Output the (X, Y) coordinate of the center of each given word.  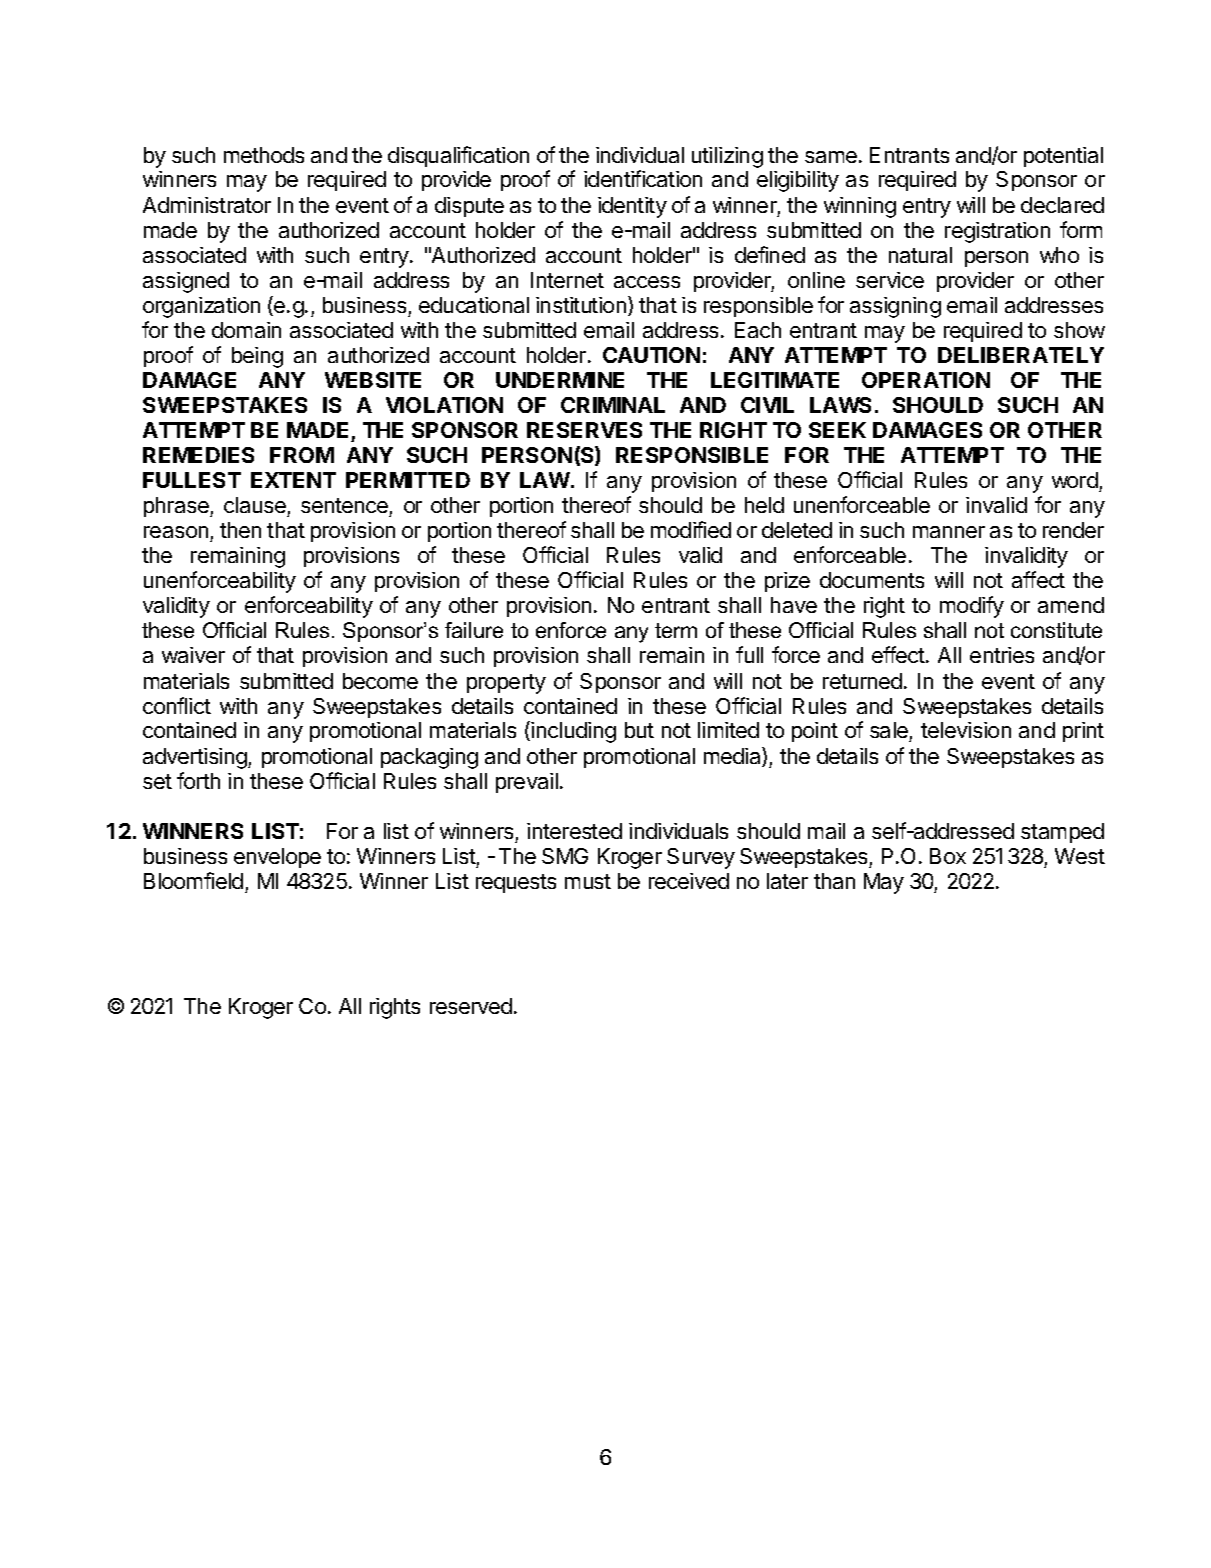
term (676, 630)
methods (264, 155)
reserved (471, 1006)
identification (643, 178)
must (588, 881)
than (834, 881)
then (240, 530)
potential (1063, 157)
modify (972, 607)
